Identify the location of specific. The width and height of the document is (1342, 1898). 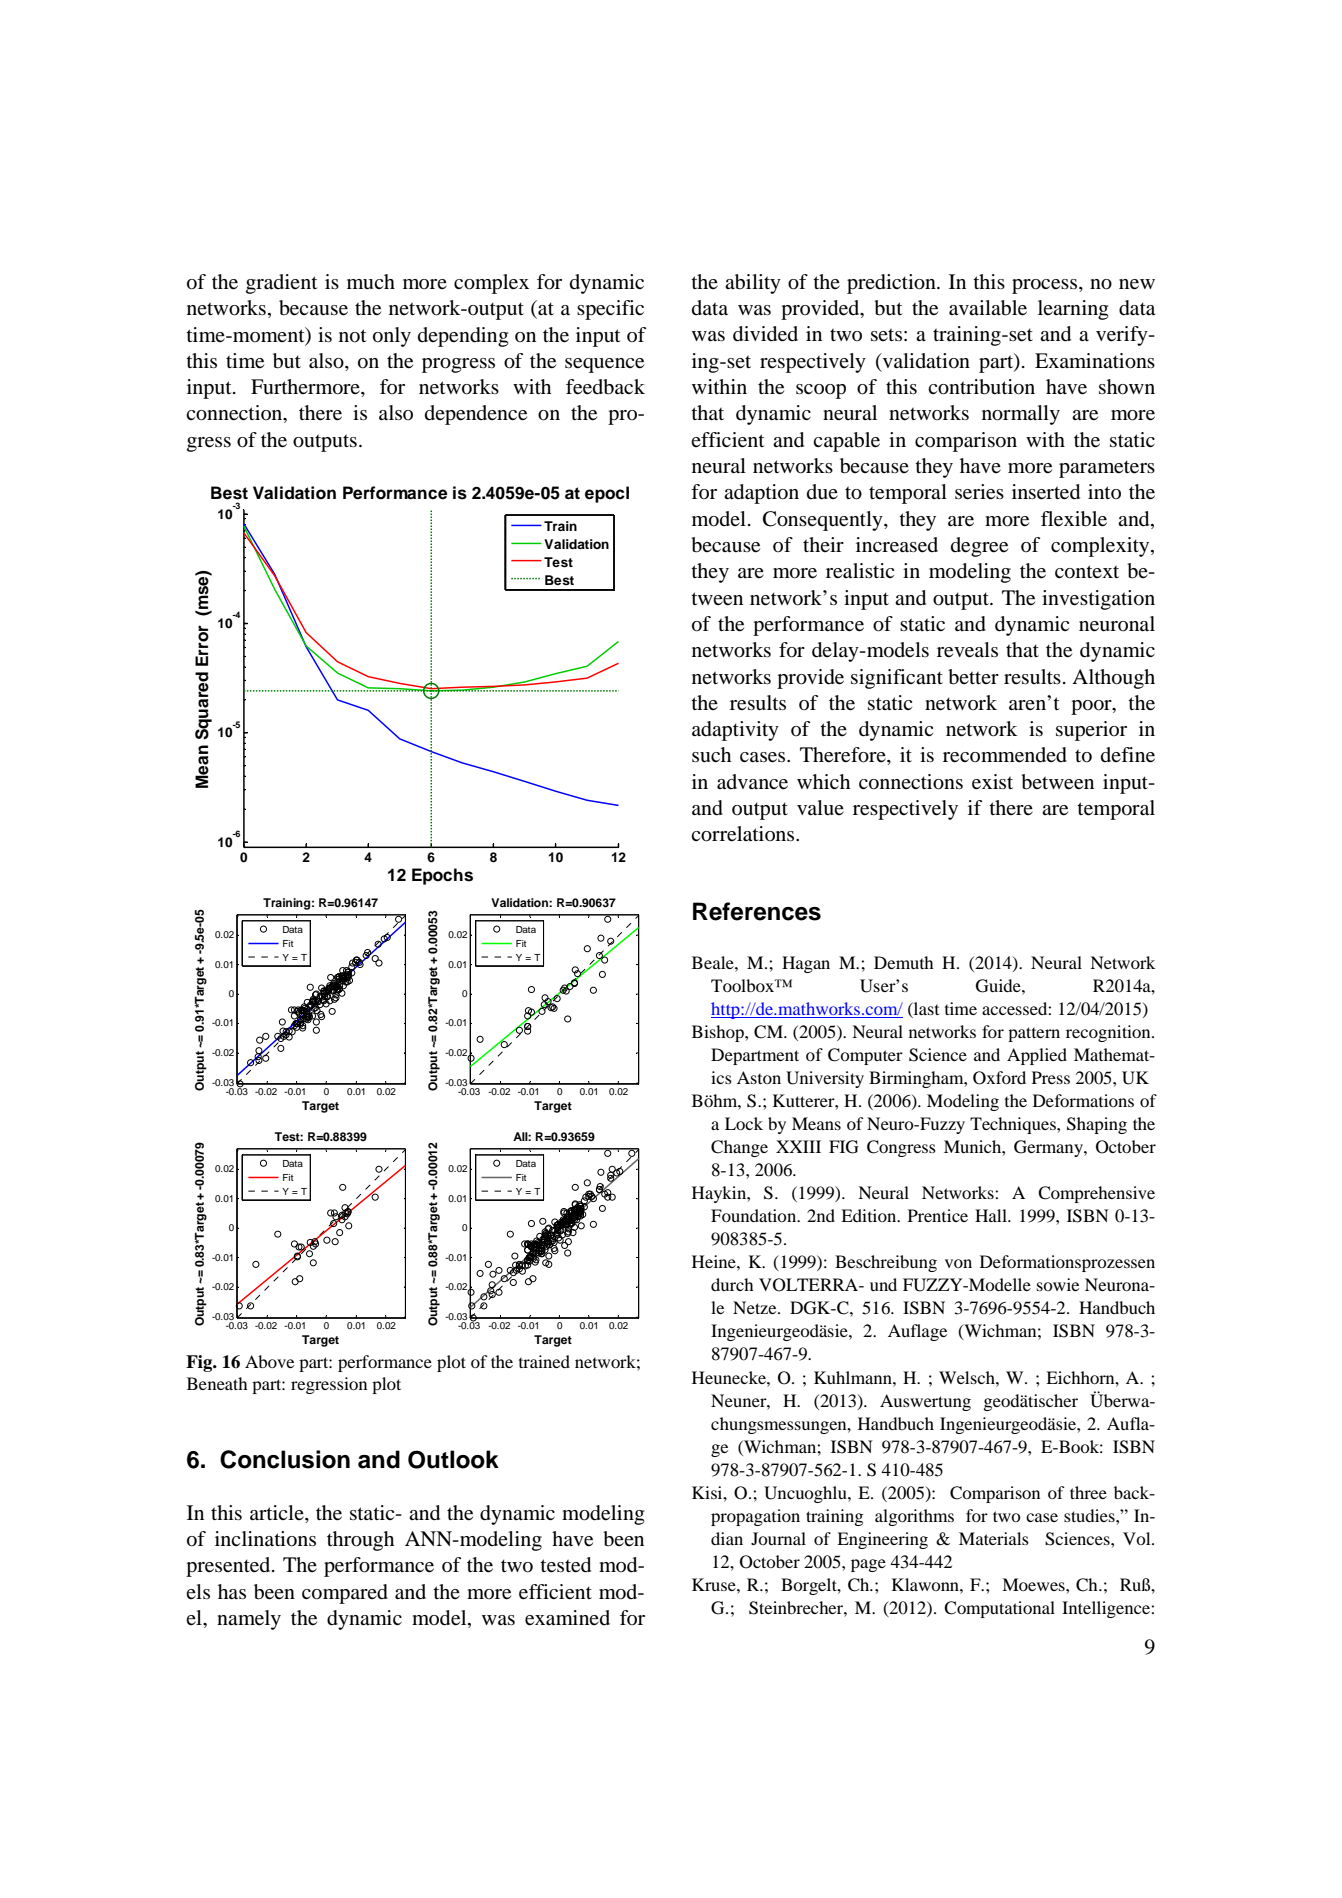
(610, 310).
